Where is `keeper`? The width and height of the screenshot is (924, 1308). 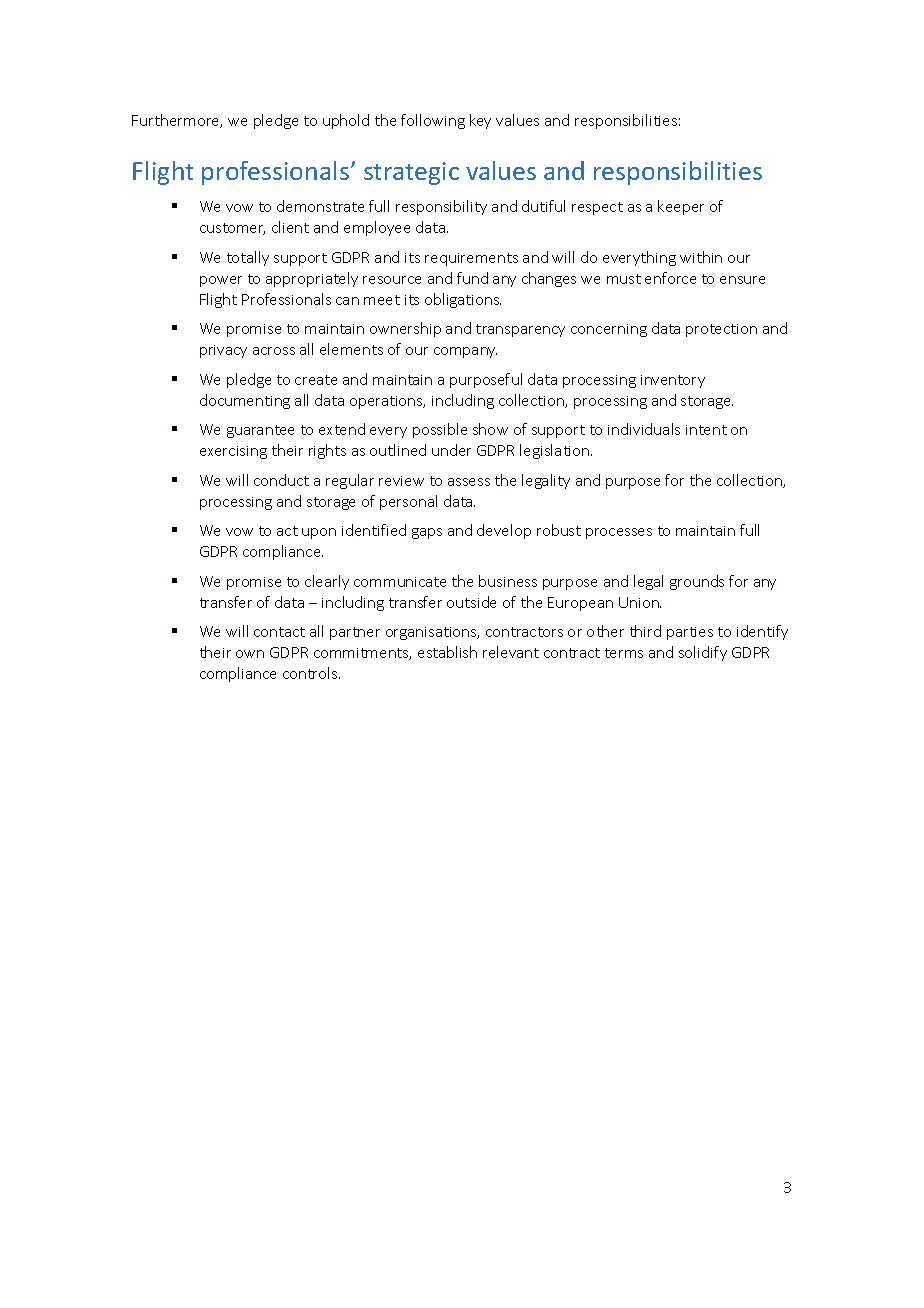
keeper is located at coordinates (681, 207).
